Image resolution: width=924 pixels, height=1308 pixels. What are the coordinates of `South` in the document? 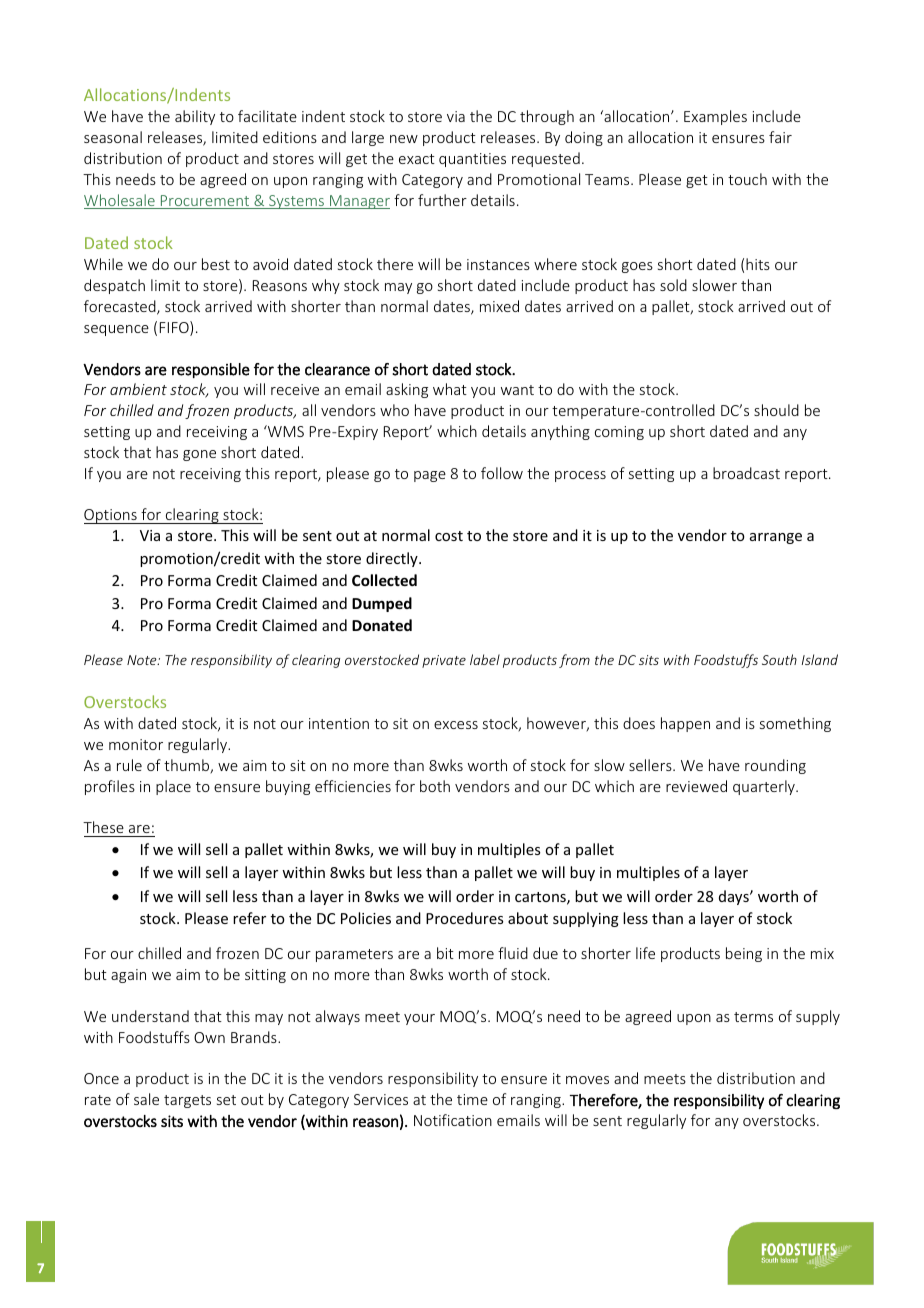 It's located at (779, 659).
